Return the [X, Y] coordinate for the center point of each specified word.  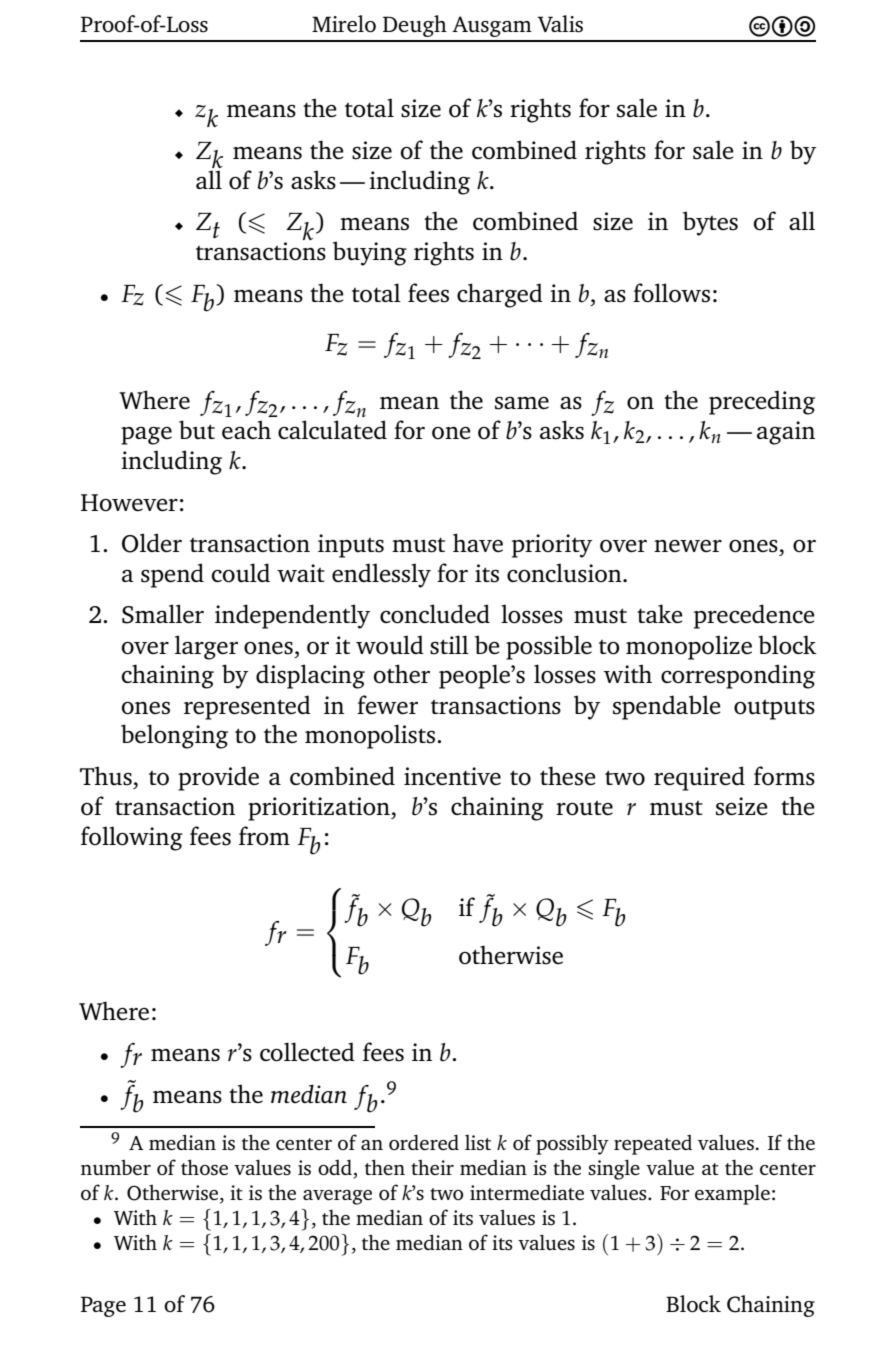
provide [218, 778]
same [522, 403]
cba [782, 26]
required [699, 778]
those [204, 1167]
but [197, 430]
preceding [762, 402]
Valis [560, 24]
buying [370, 253]
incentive [452, 776]
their [432, 1167]
